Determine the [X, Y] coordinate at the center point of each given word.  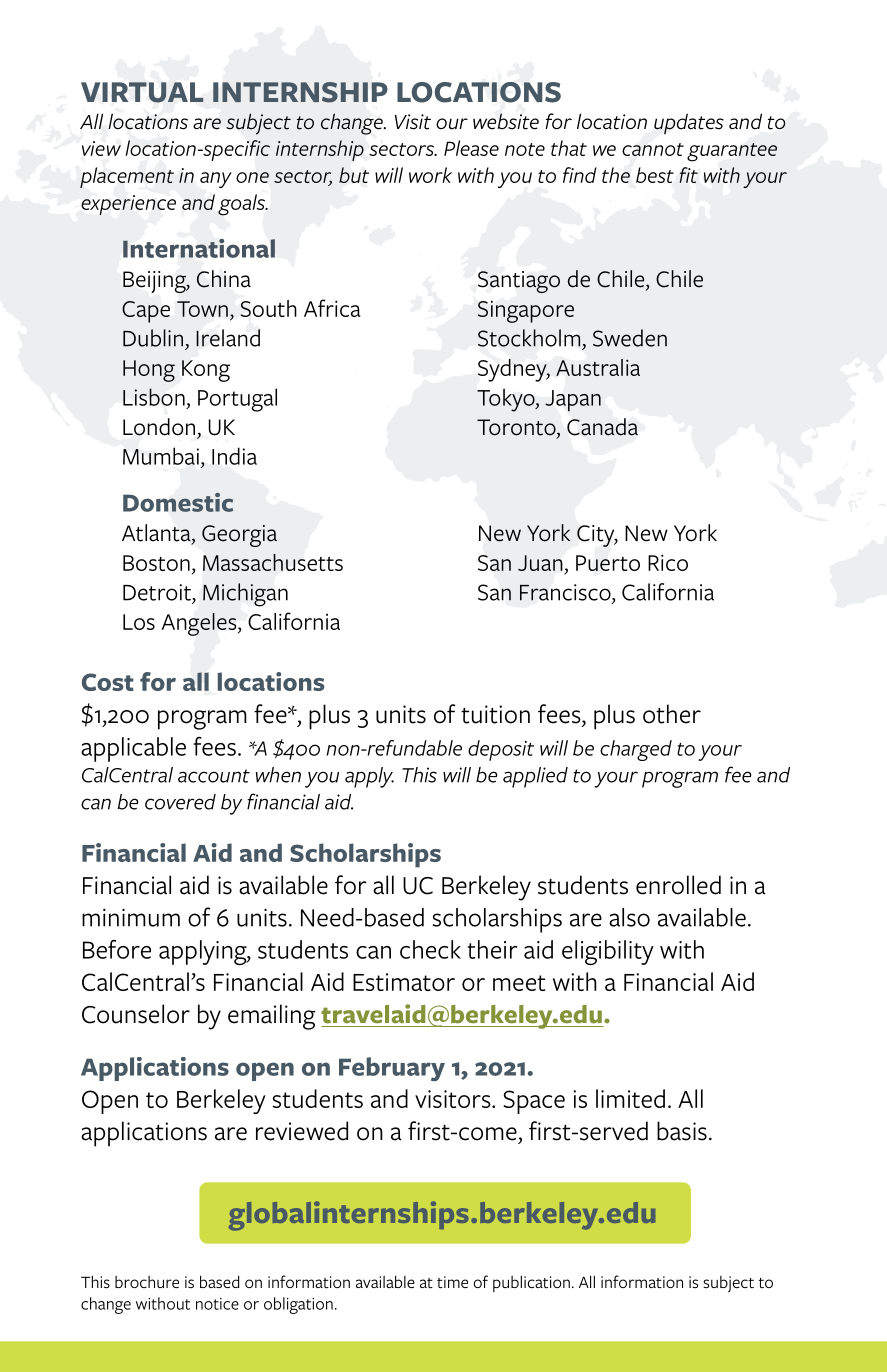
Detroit [158, 592]
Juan [540, 563]
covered [180, 802]
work [430, 175]
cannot [653, 149]
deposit [501, 750]
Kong [206, 371]
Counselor [136, 1014]
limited [630, 1098]
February [392, 1069]
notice [217, 1304]
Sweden [630, 338]
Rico [668, 562]
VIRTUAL [142, 92]
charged [636, 750]
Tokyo [507, 400]
